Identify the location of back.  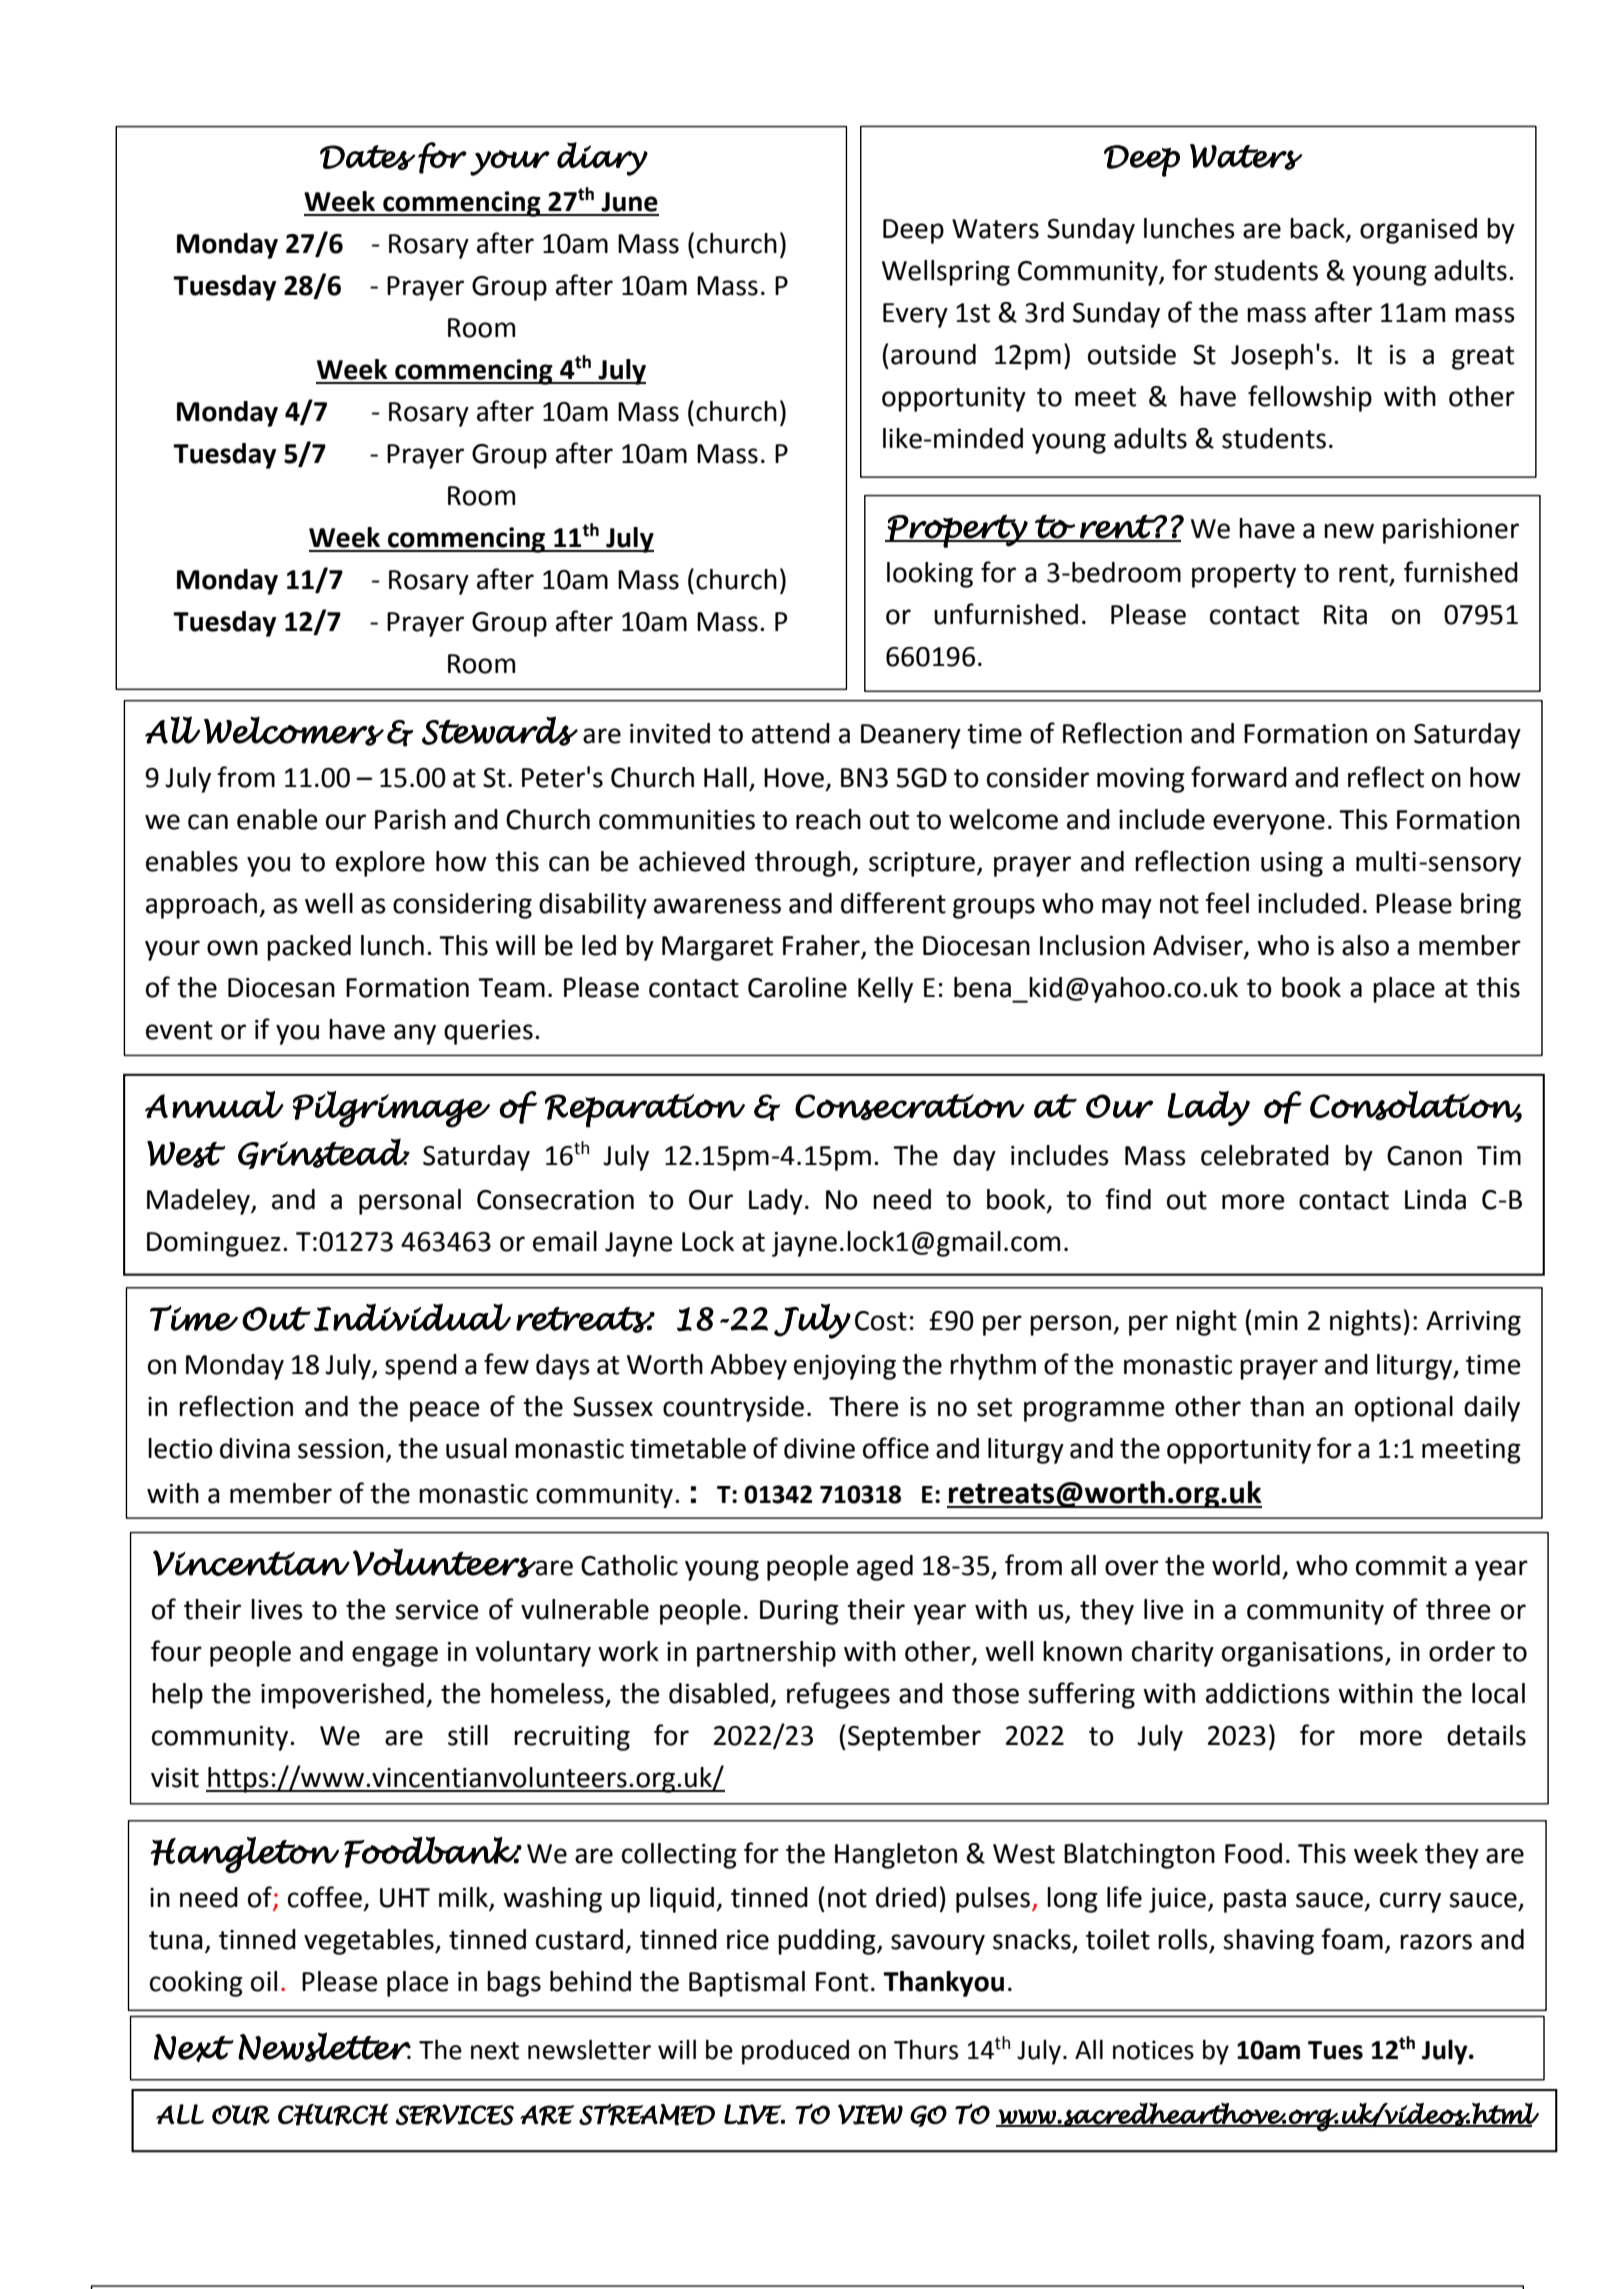
(1318, 229).
